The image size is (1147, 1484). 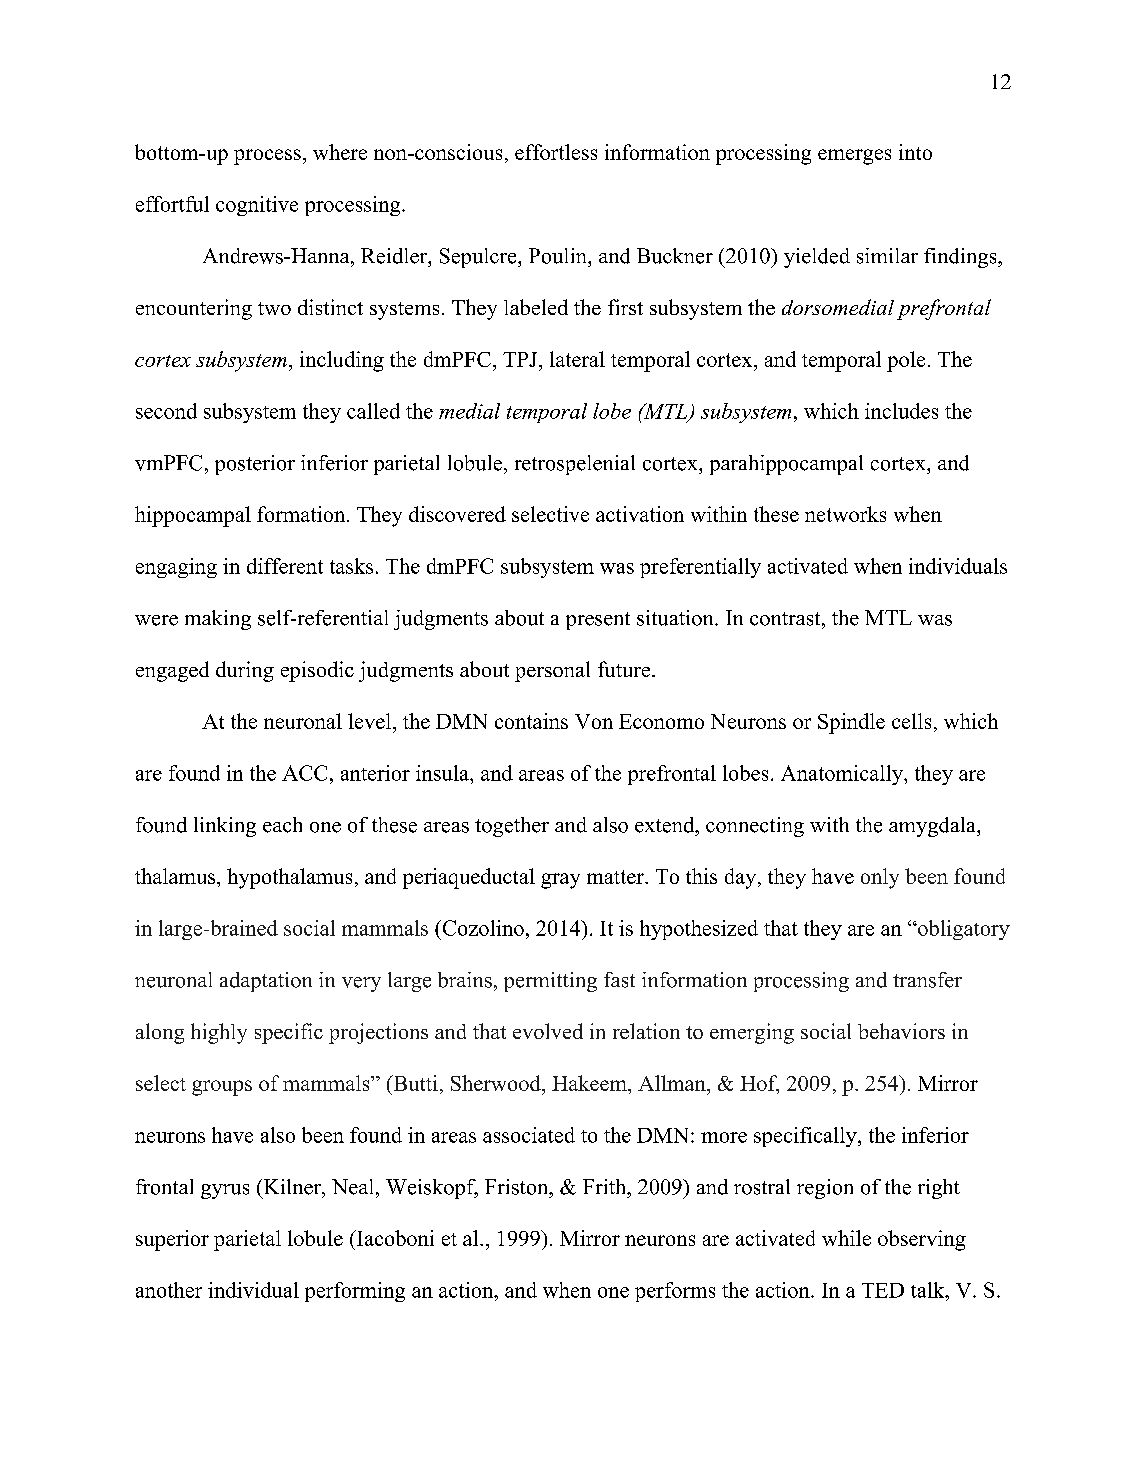 I want to click on superior, so click(x=172, y=1240).
